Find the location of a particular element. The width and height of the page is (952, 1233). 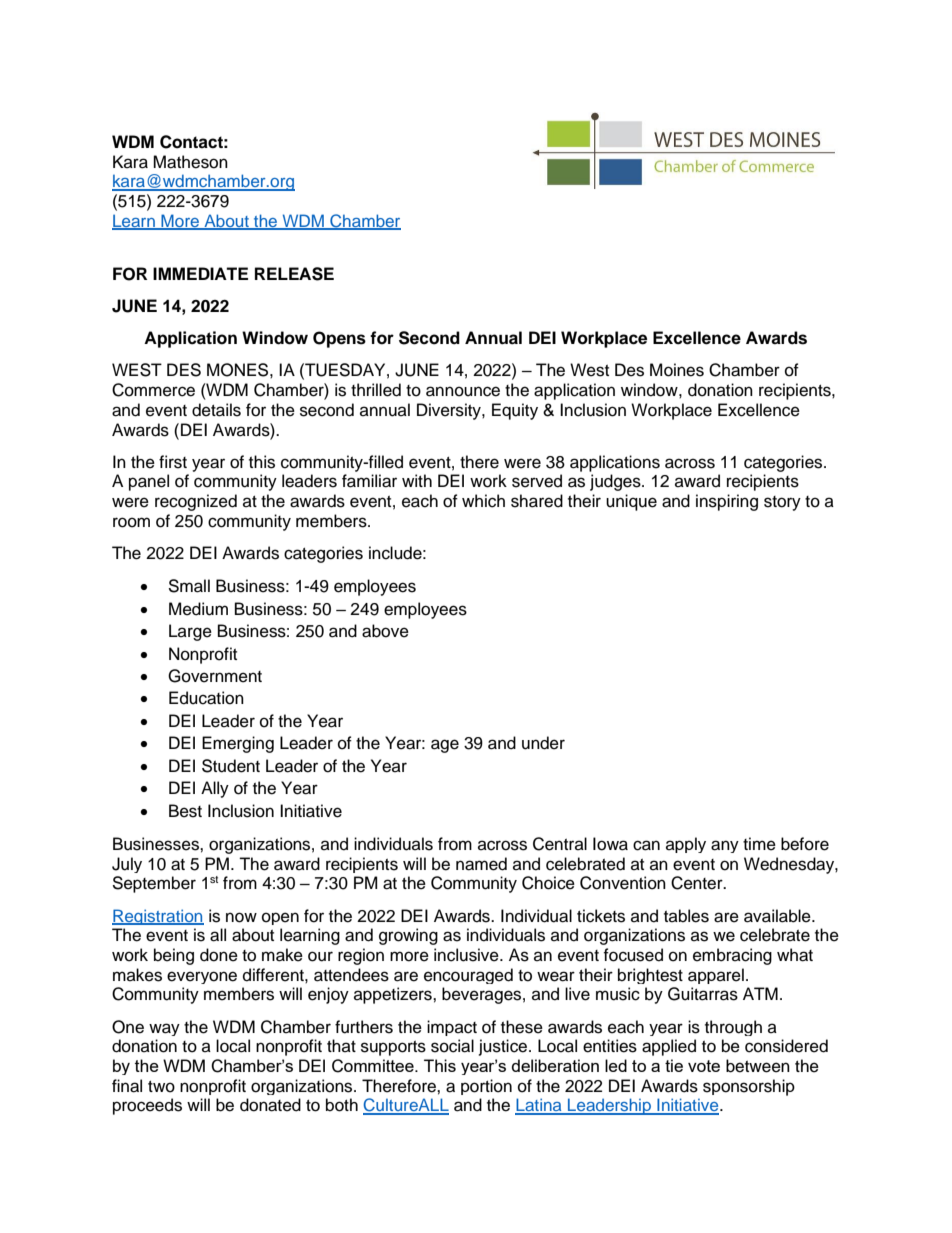

two is located at coordinates (161, 1087).
